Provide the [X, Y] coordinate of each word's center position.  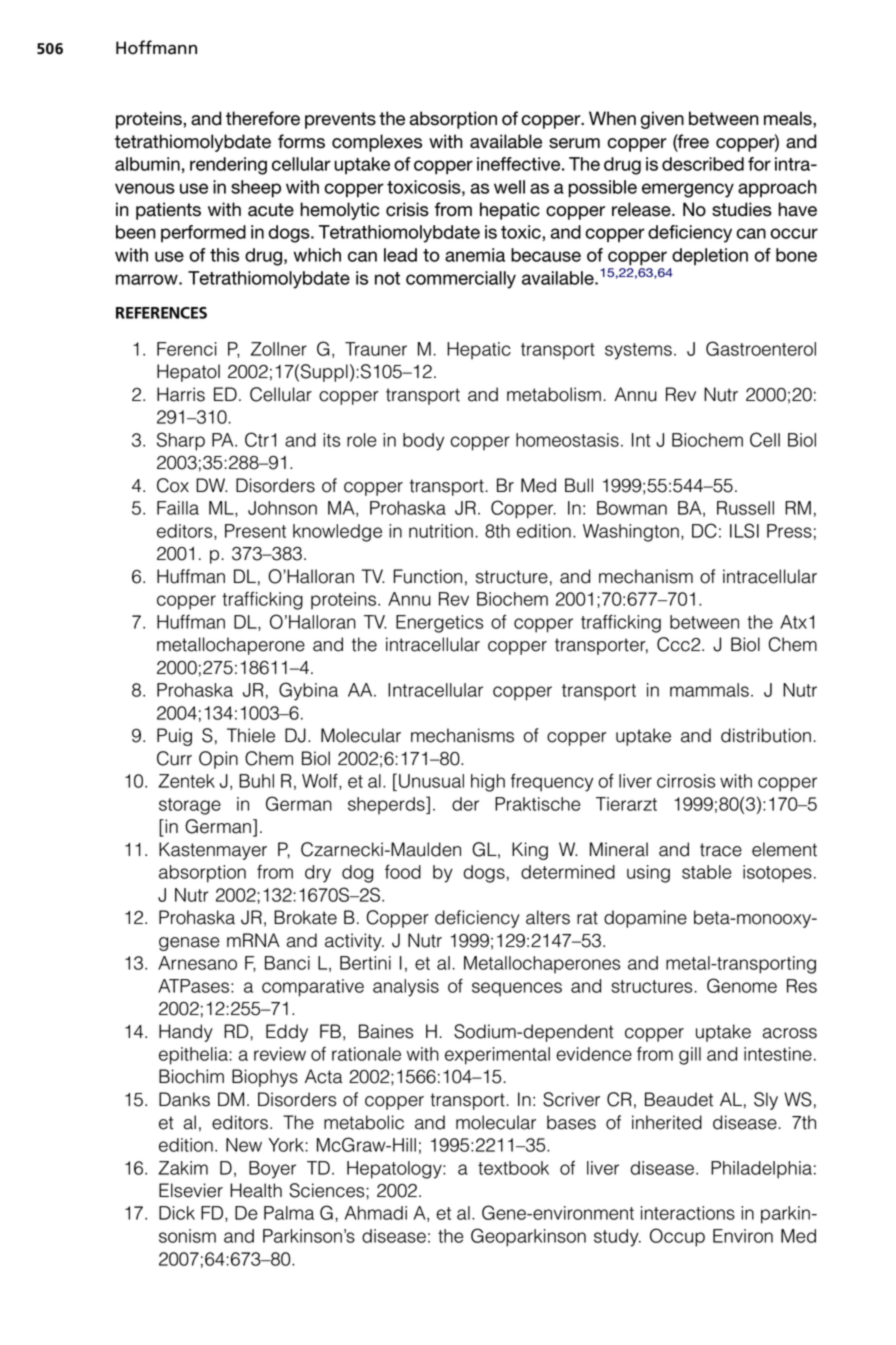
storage [190, 806]
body [423, 442]
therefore [263, 118]
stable [706, 872]
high [488, 783]
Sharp [181, 441]
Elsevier [191, 1190]
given [662, 120]
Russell [745, 508]
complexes [377, 143]
